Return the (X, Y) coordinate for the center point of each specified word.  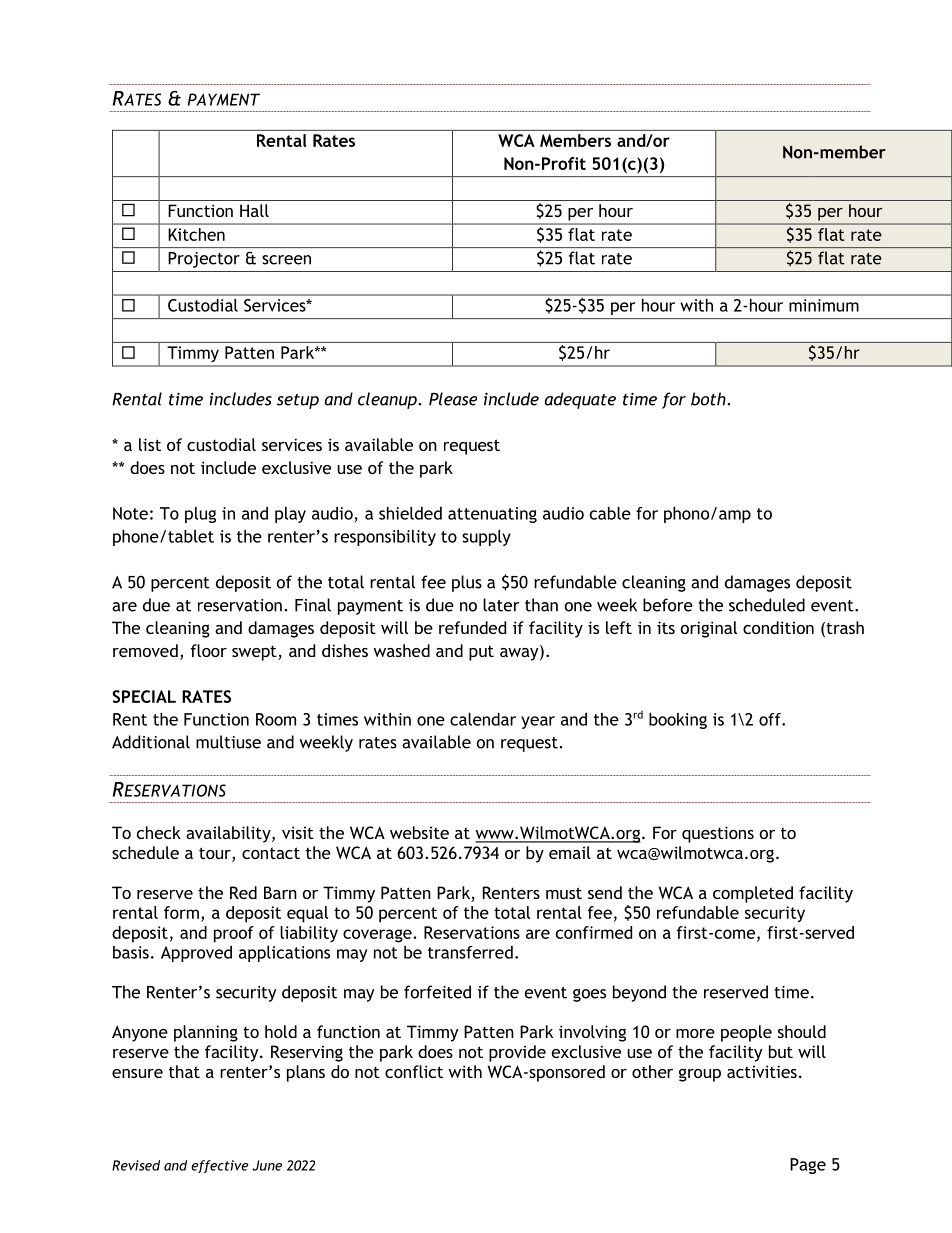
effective (220, 1166)
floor (208, 650)
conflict (414, 1071)
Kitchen (196, 234)
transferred (470, 952)
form (181, 912)
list (150, 444)
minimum (824, 305)
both (709, 399)
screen (286, 260)
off (771, 719)
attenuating (492, 515)
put (481, 653)
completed (753, 894)
